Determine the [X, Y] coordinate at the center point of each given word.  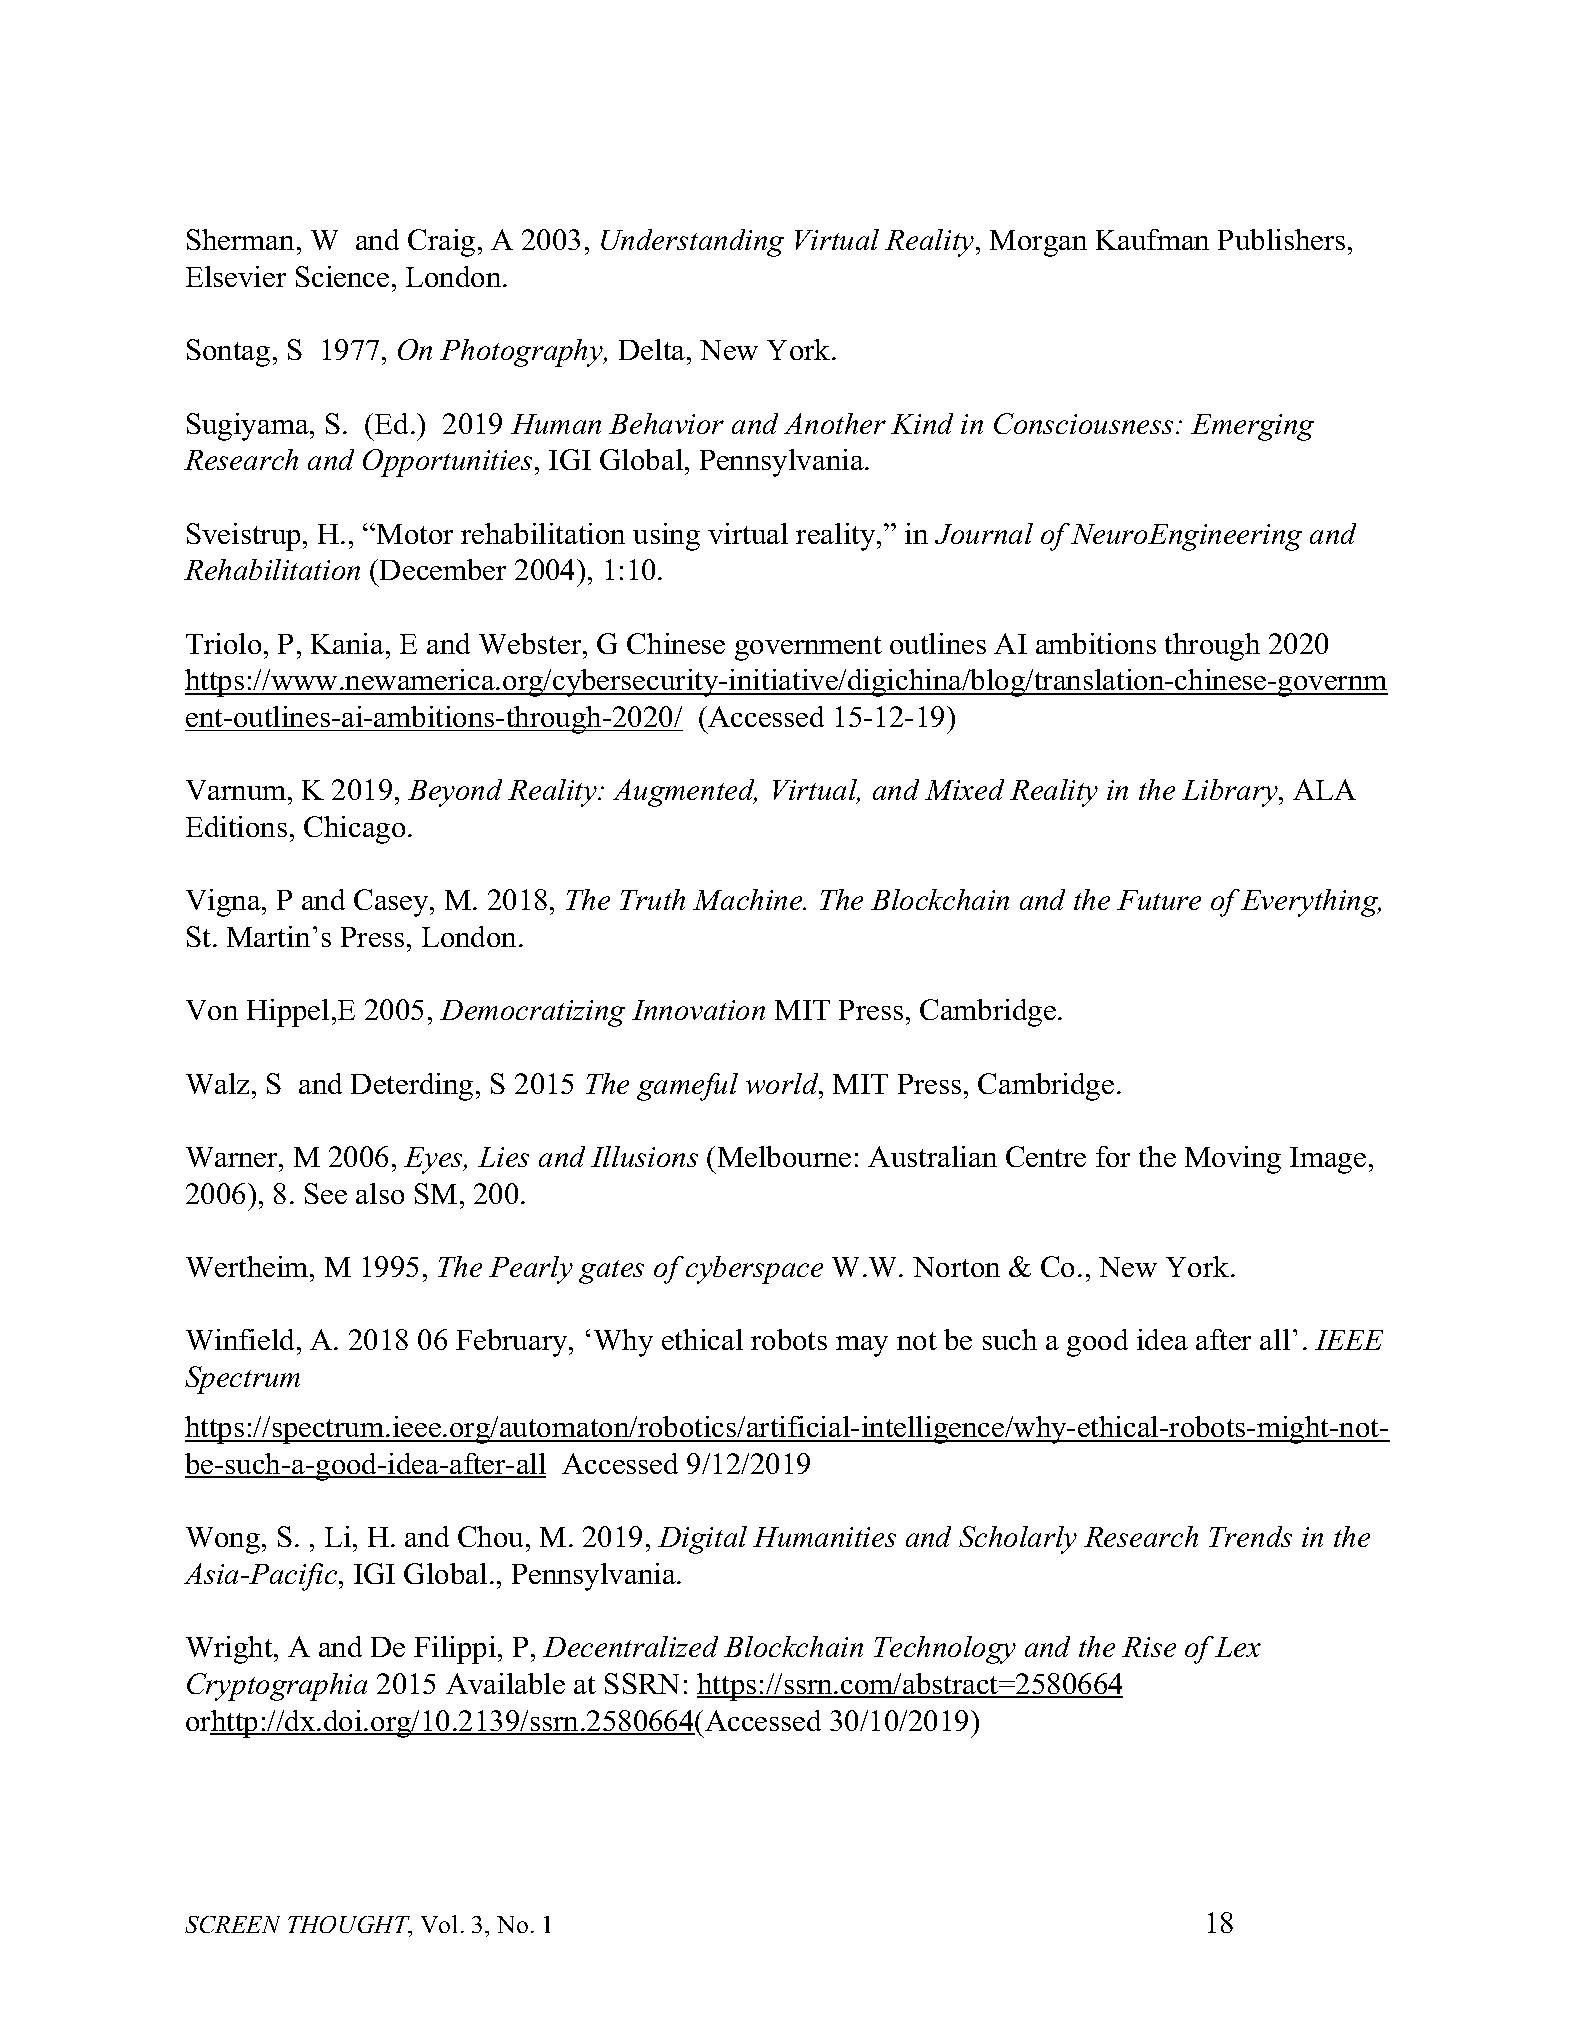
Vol [439, 1924]
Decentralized [630, 1646]
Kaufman [1152, 239]
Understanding [692, 243]
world [783, 1083]
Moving [1233, 1160]
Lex [1238, 1647]
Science [342, 276]
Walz [217, 1083]
